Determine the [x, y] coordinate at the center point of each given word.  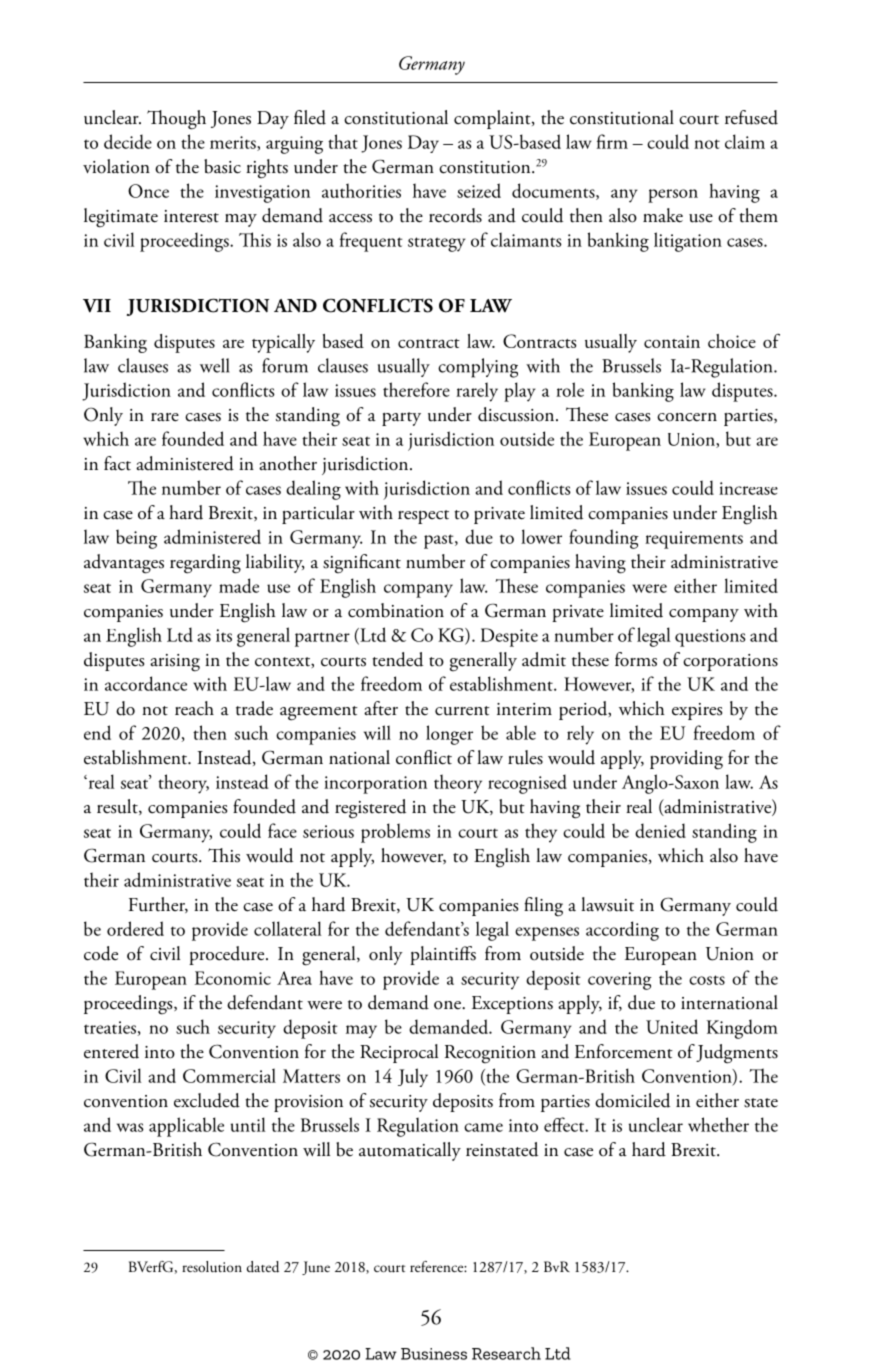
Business [434, 1354]
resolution [212, 1267]
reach [194, 708]
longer [449, 735]
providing [686, 760]
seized [479, 190]
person [673, 196]
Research [506, 1353]
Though [176, 120]
